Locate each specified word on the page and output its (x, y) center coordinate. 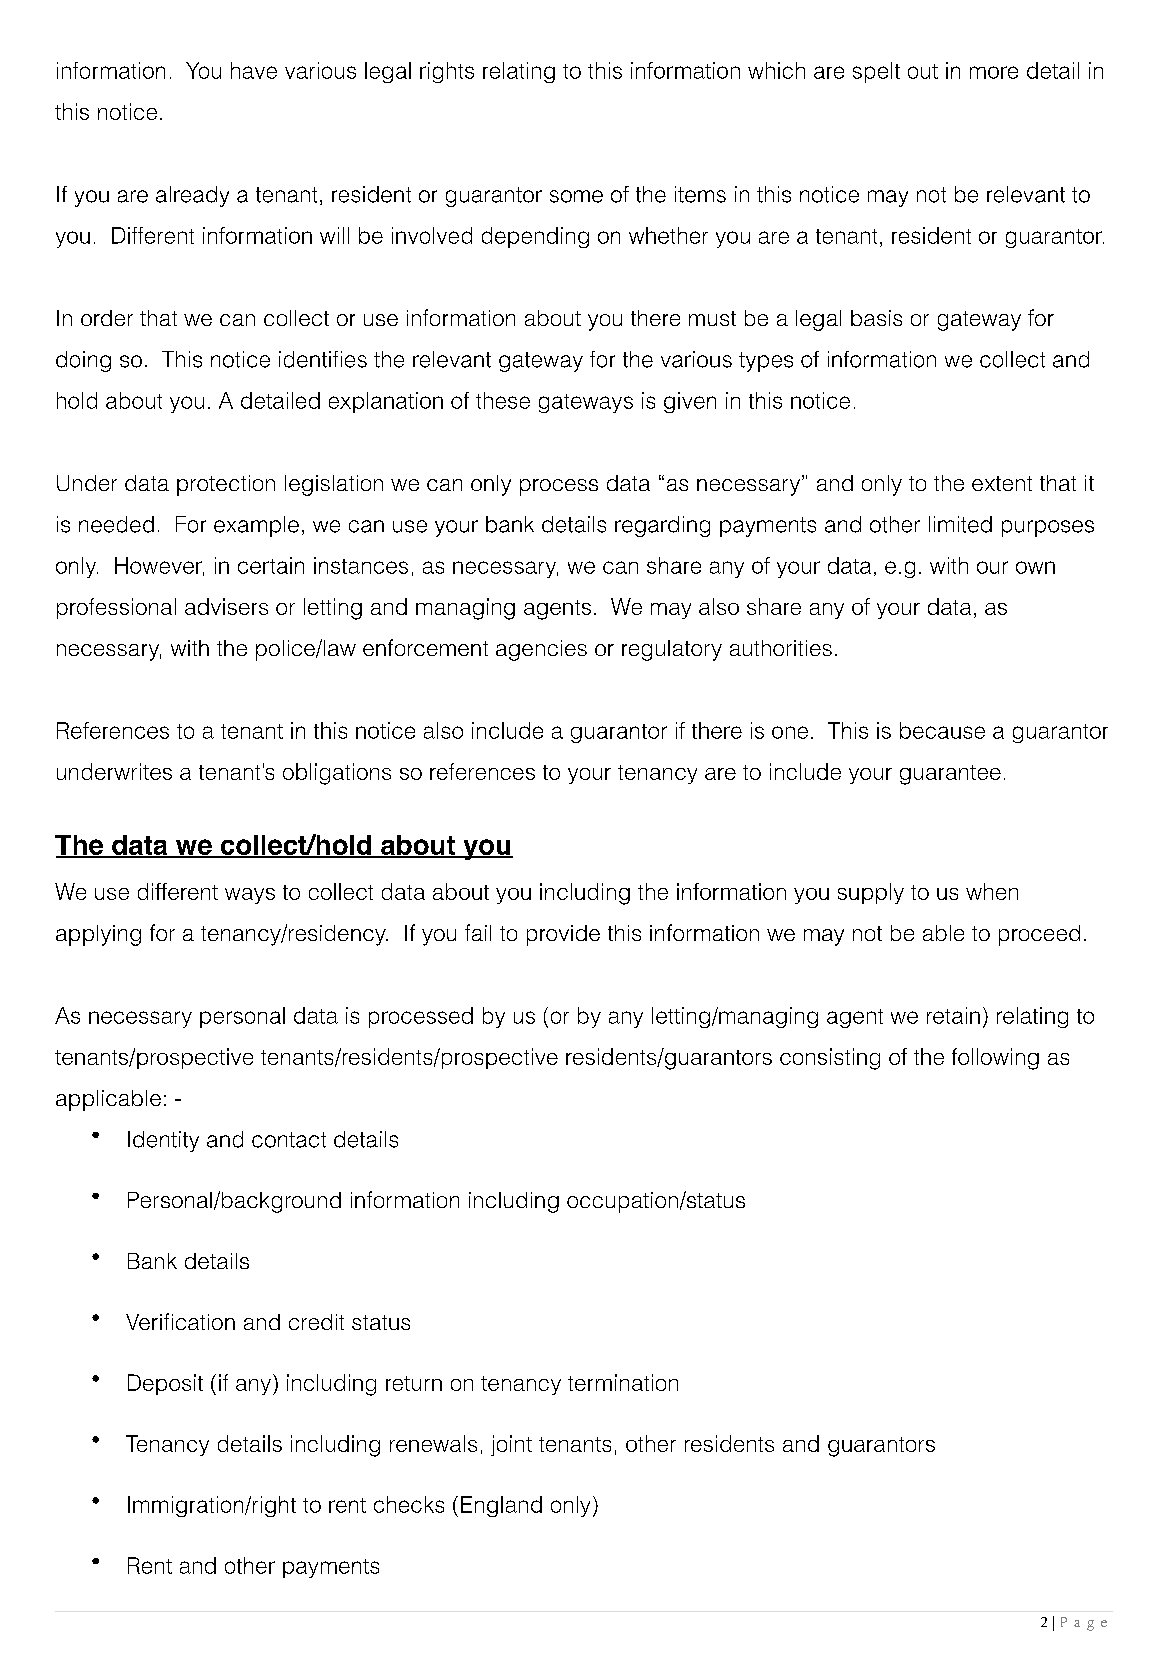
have (254, 70)
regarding (662, 526)
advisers (226, 606)
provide (563, 935)
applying (98, 935)
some (576, 196)
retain (953, 1015)
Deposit (165, 1384)
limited (960, 524)
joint (511, 1445)
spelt (876, 72)
